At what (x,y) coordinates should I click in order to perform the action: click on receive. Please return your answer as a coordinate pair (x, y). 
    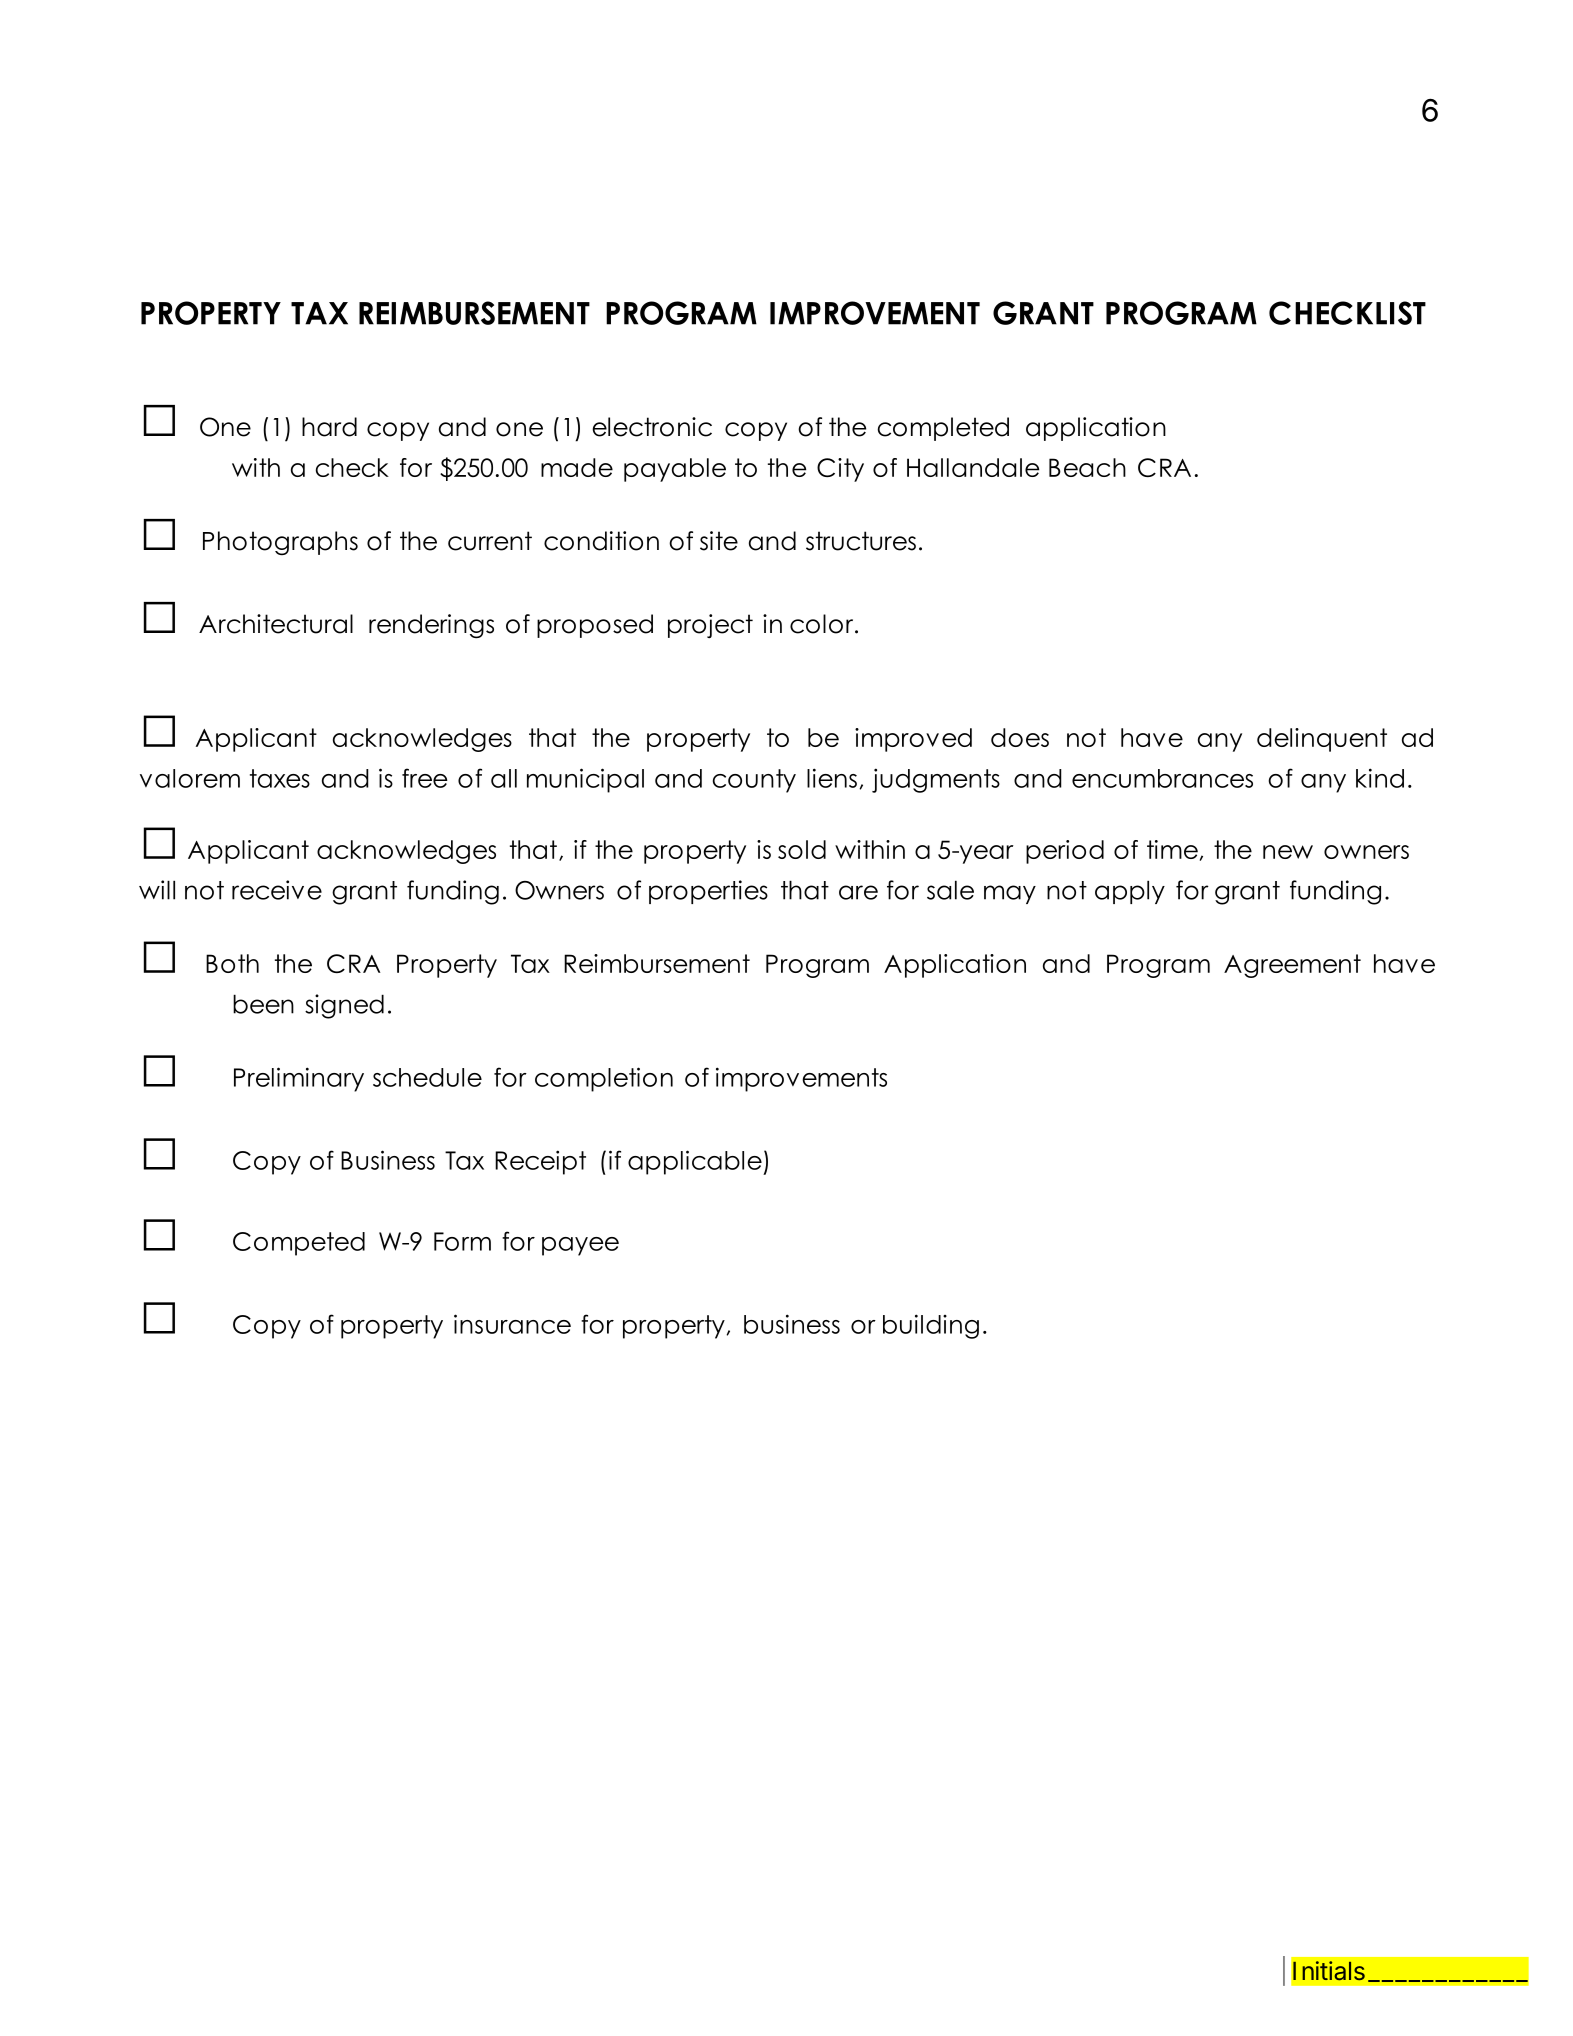
    Looking at the image, I should click on (277, 890).
